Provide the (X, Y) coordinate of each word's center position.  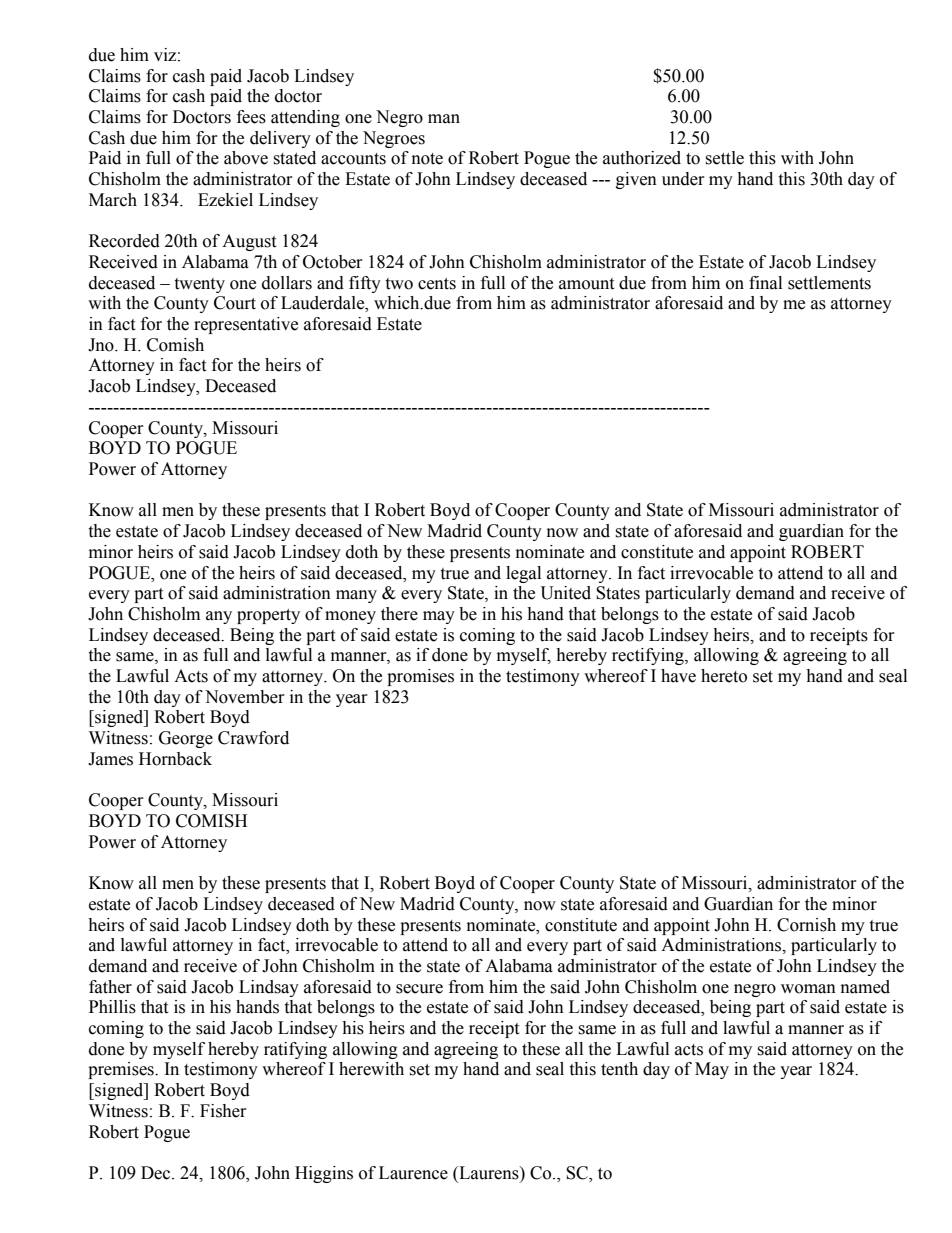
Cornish (806, 925)
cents (437, 284)
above (246, 158)
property (268, 616)
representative (246, 325)
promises (420, 677)
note (427, 159)
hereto (724, 676)
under (683, 179)
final (765, 283)
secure (419, 989)
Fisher (223, 1111)
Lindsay (269, 988)
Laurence (413, 1173)
